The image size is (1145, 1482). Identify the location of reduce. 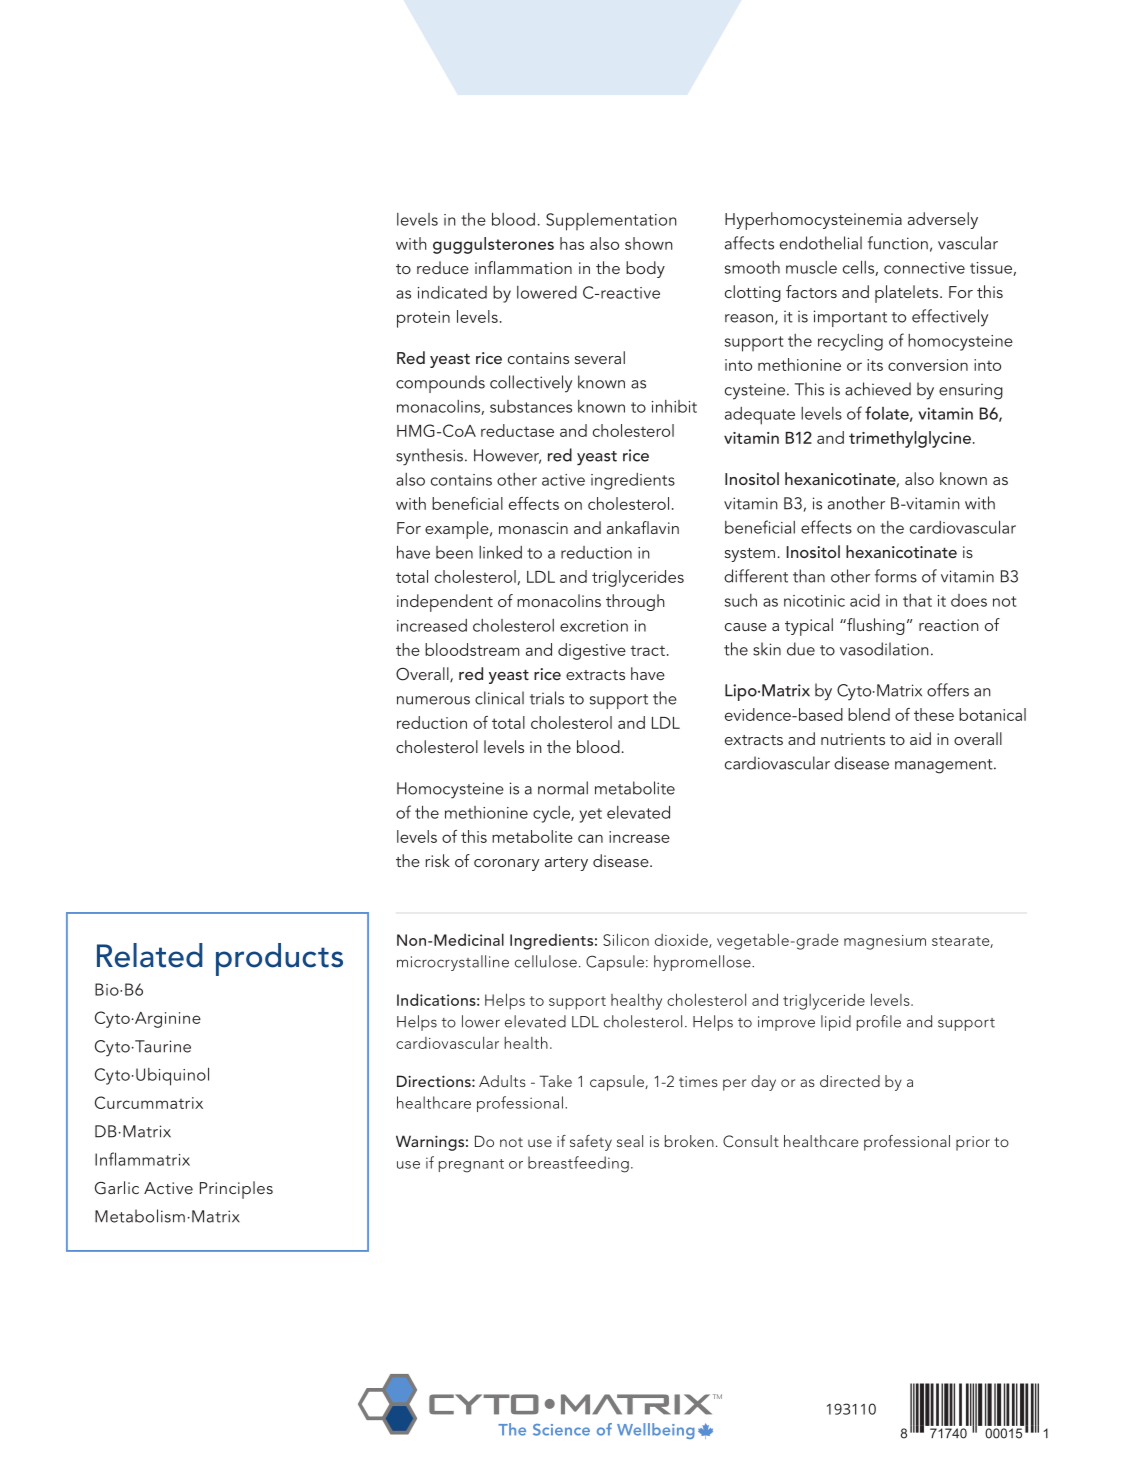
(443, 267).
